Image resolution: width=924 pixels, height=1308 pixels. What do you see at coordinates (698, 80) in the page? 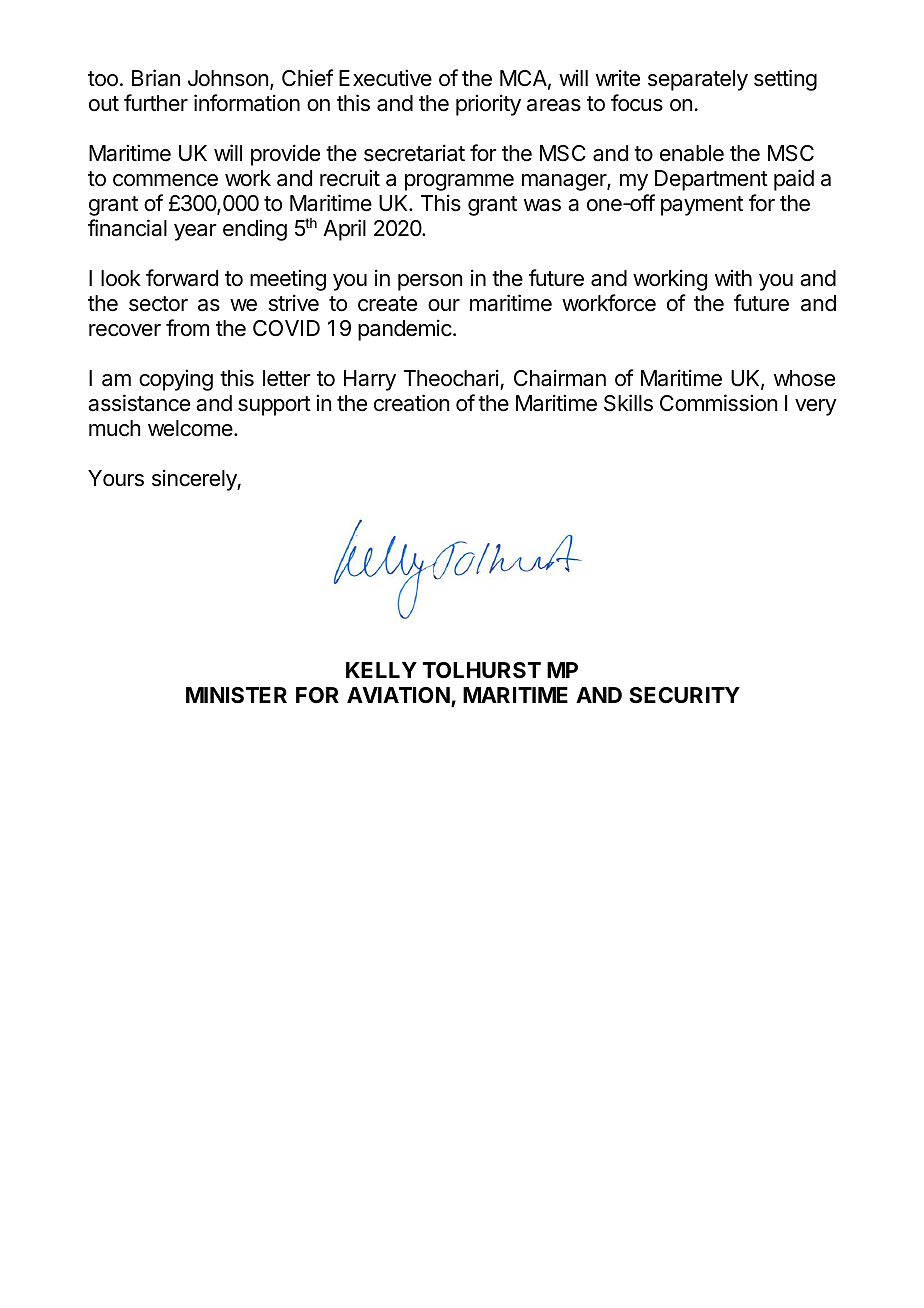
I see `separately` at bounding box center [698, 80].
